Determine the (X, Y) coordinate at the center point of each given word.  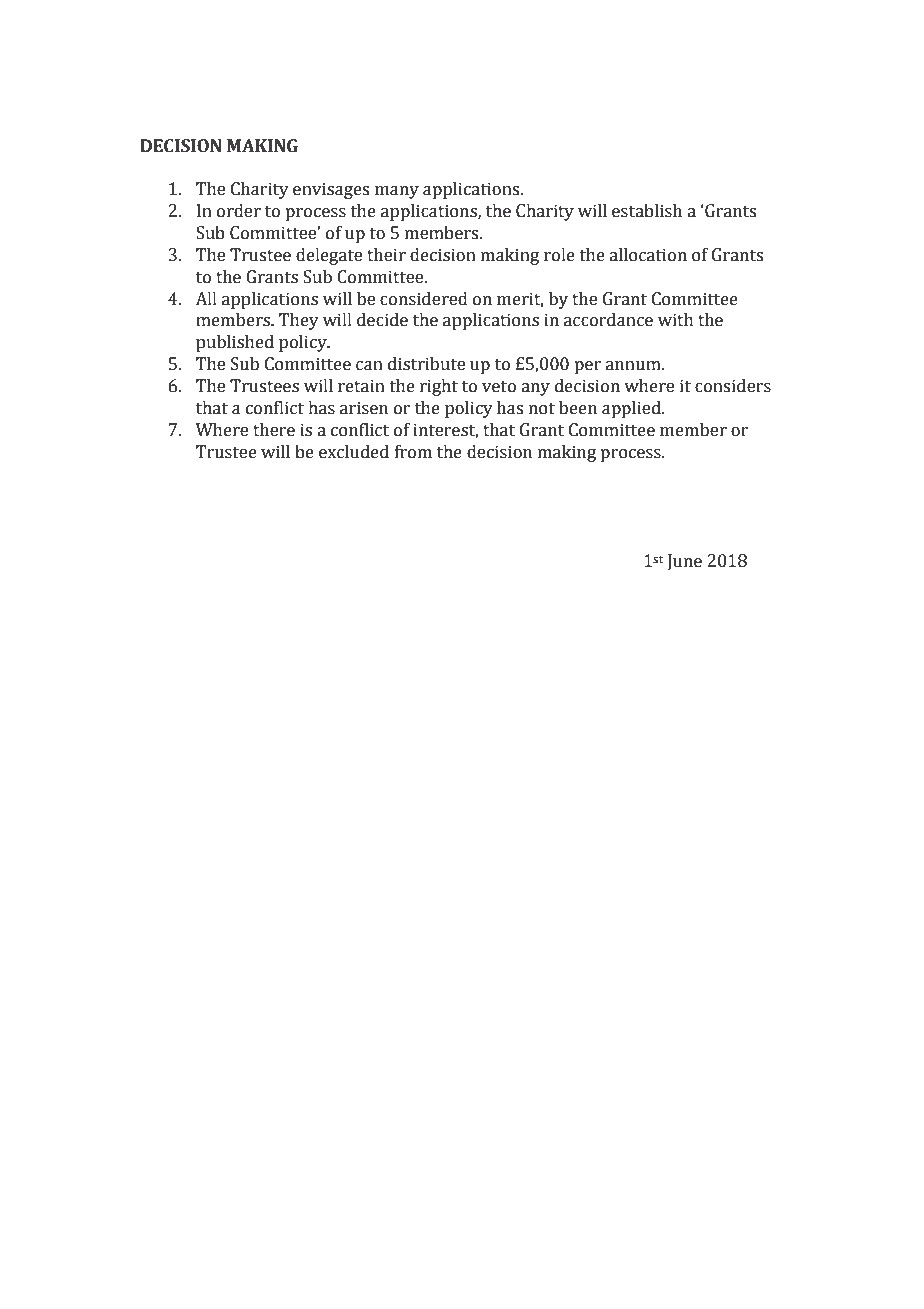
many (397, 192)
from (413, 452)
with (676, 320)
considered (424, 299)
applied (632, 409)
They (299, 321)
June (684, 562)
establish (647, 211)
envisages (331, 190)
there (274, 430)
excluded (354, 452)
